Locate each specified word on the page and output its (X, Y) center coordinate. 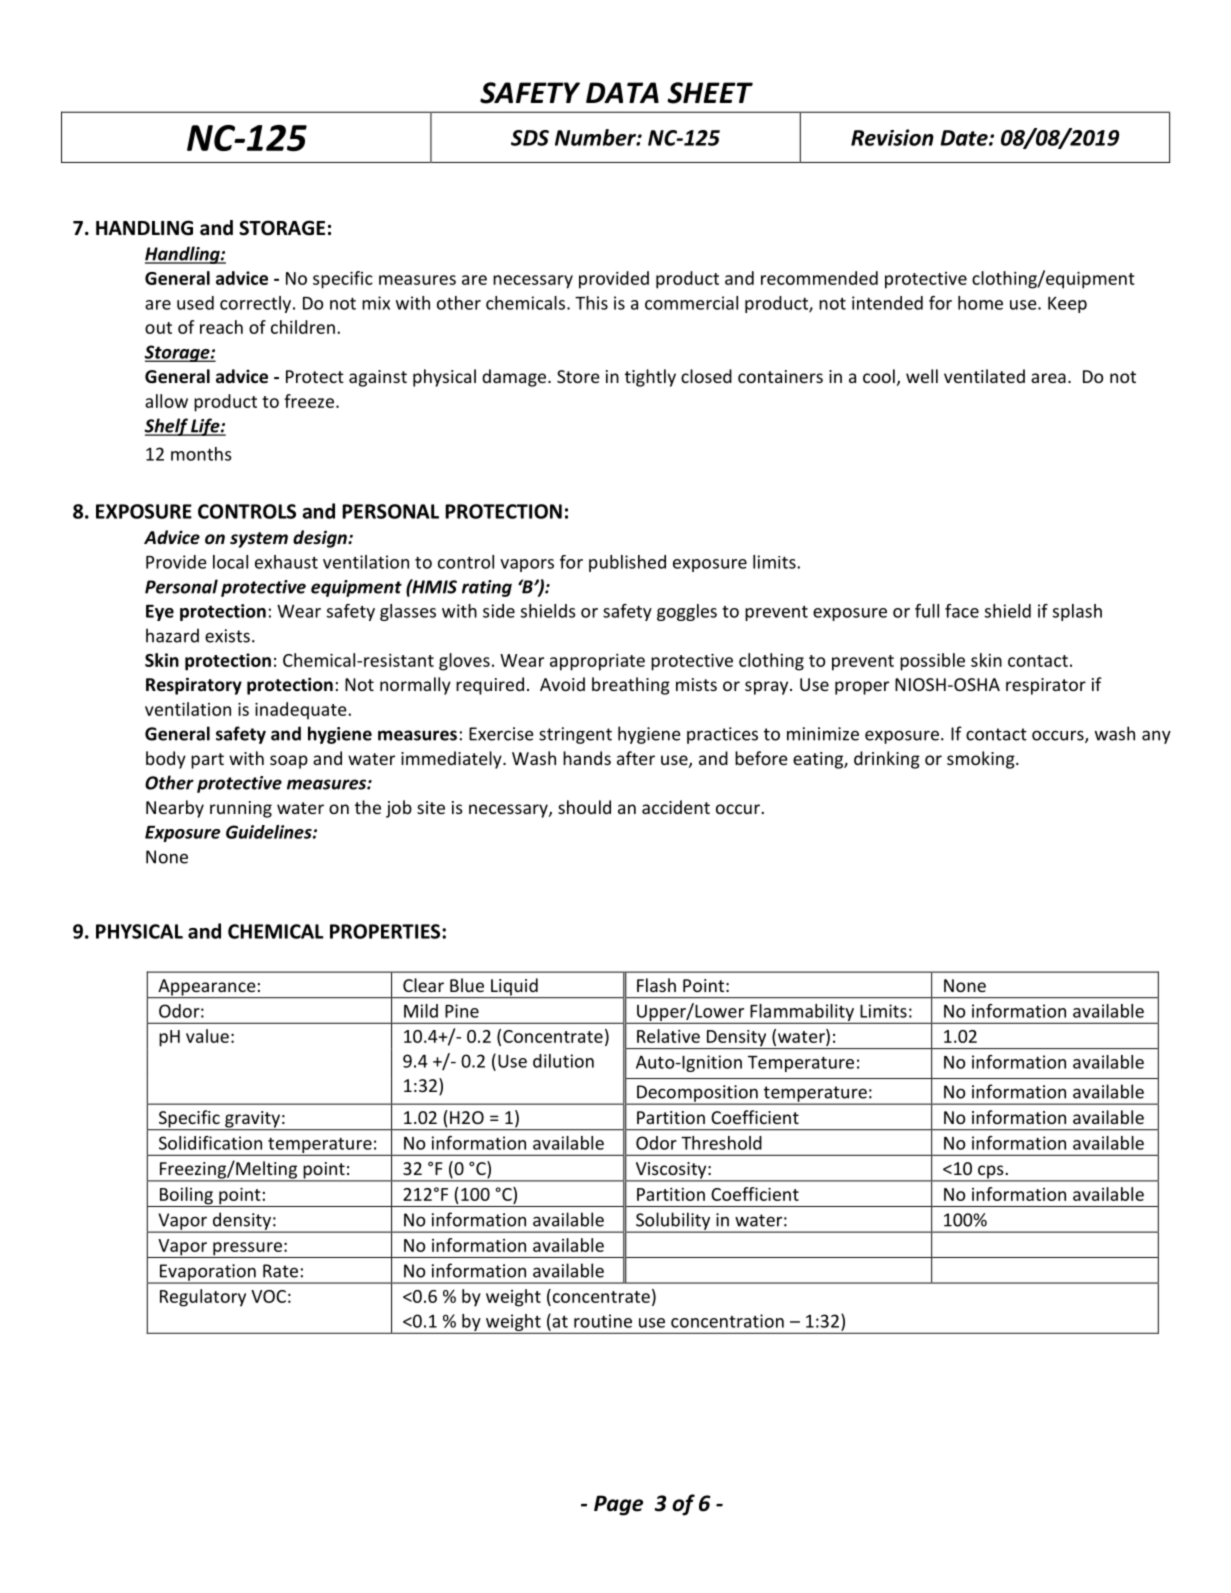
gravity (252, 1120)
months (201, 454)
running (241, 809)
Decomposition (697, 1094)
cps (991, 1173)
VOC (268, 1296)
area (1048, 378)
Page (618, 1505)
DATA (622, 92)
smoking (982, 760)
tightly (650, 378)
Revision (892, 137)
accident (676, 807)
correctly (257, 304)
